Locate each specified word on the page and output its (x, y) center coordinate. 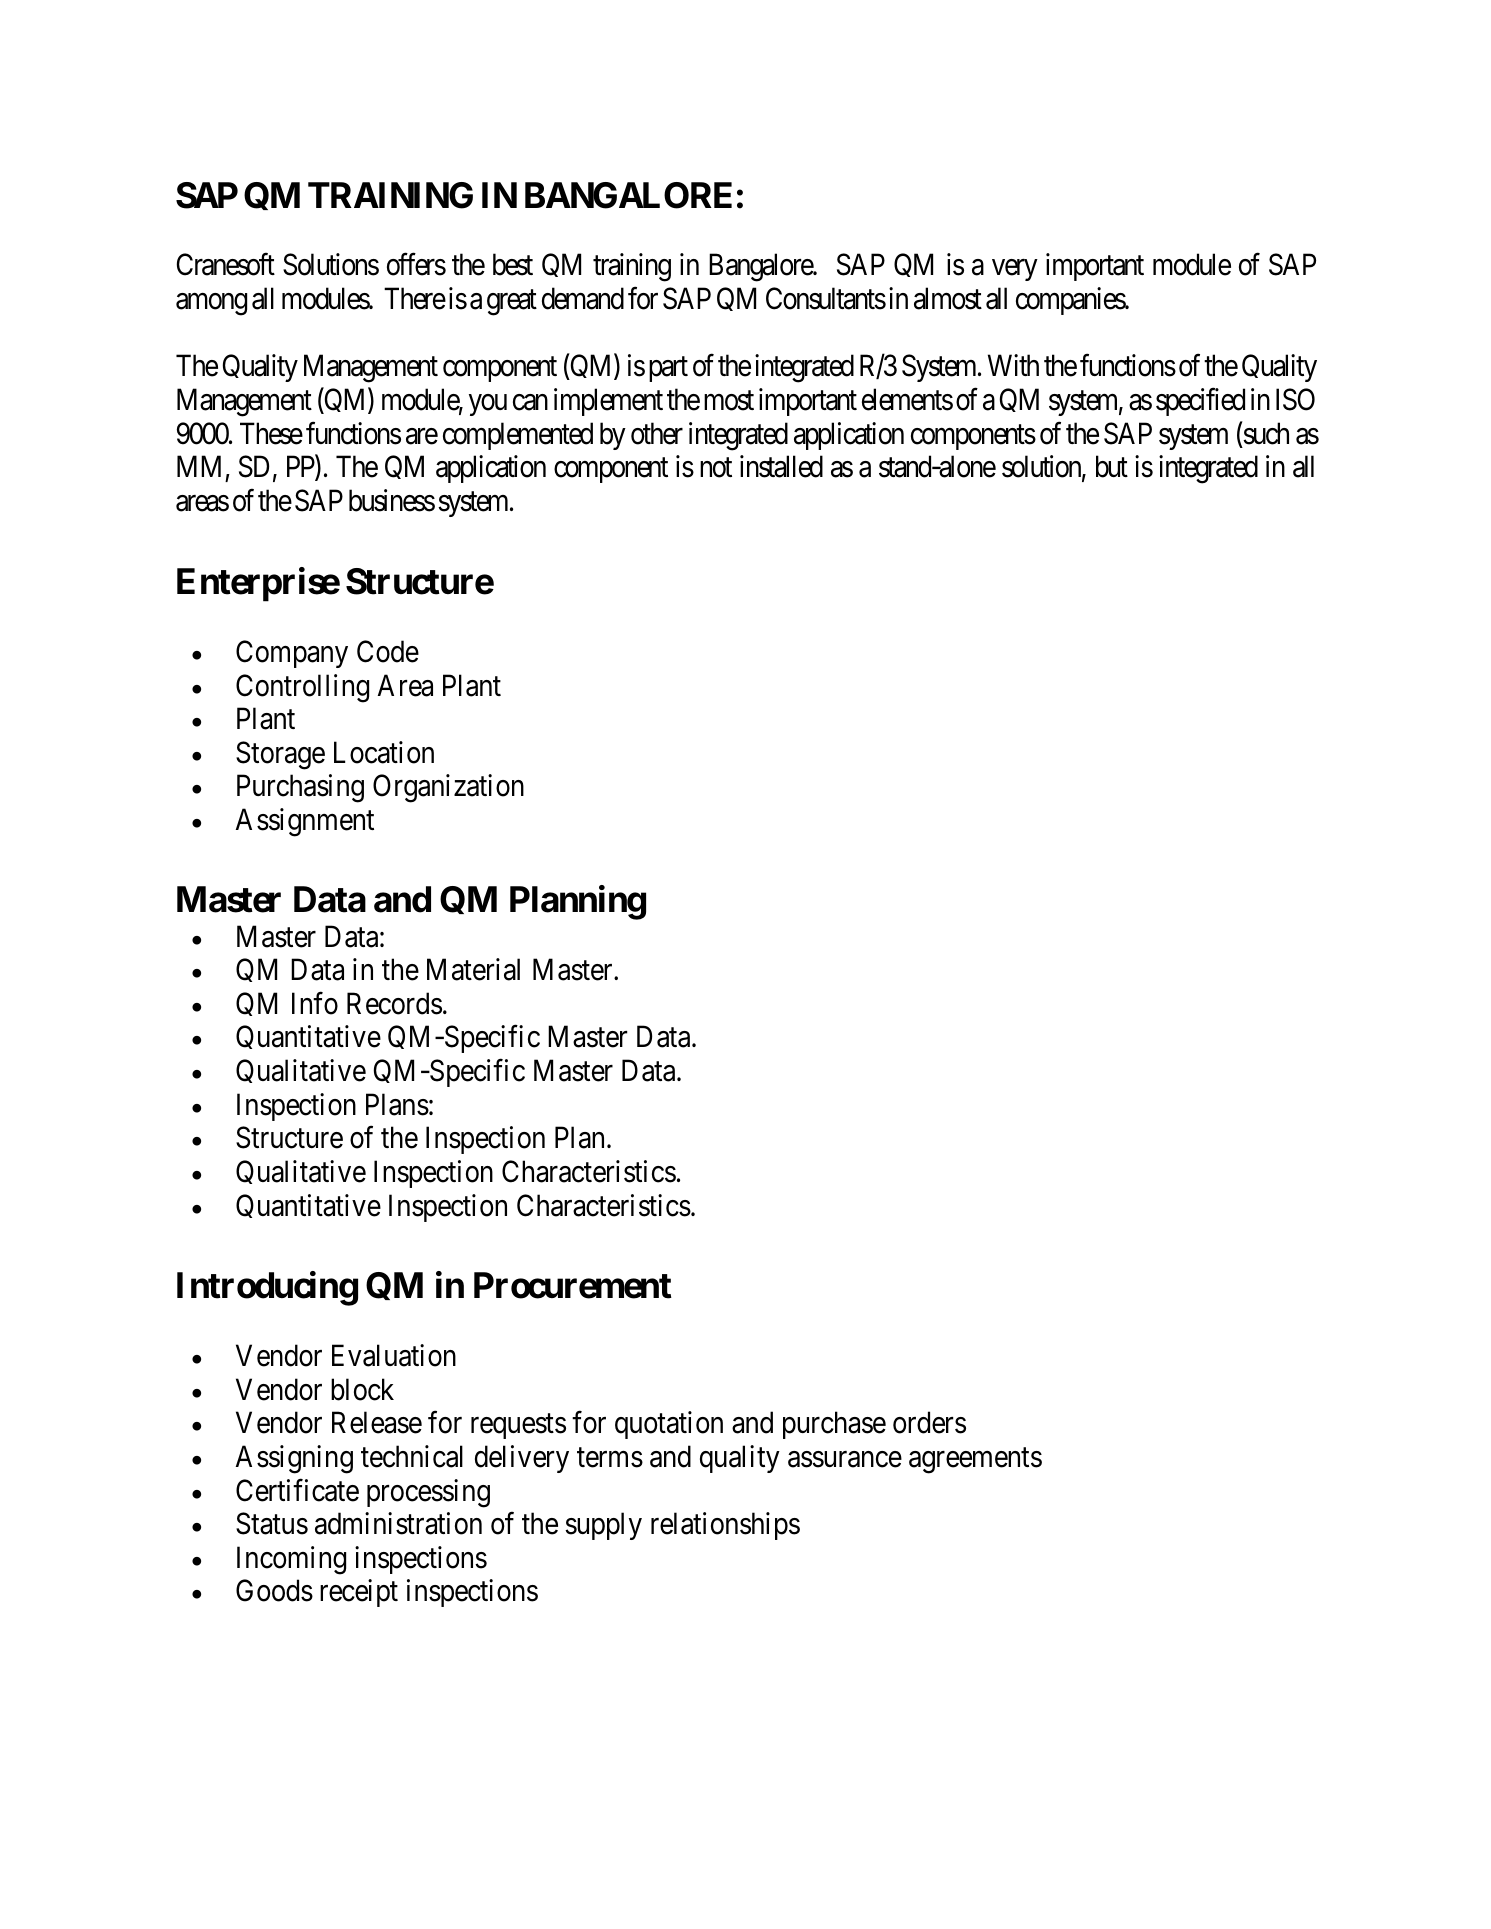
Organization (448, 788)
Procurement (573, 1285)
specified (1200, 402)
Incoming (291, 1560)
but (1112, 466)
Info (315, 1003)
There (415, 298)
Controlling (302, 688)
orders (929, 1422)
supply (603, 1526)
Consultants (826, 298)
